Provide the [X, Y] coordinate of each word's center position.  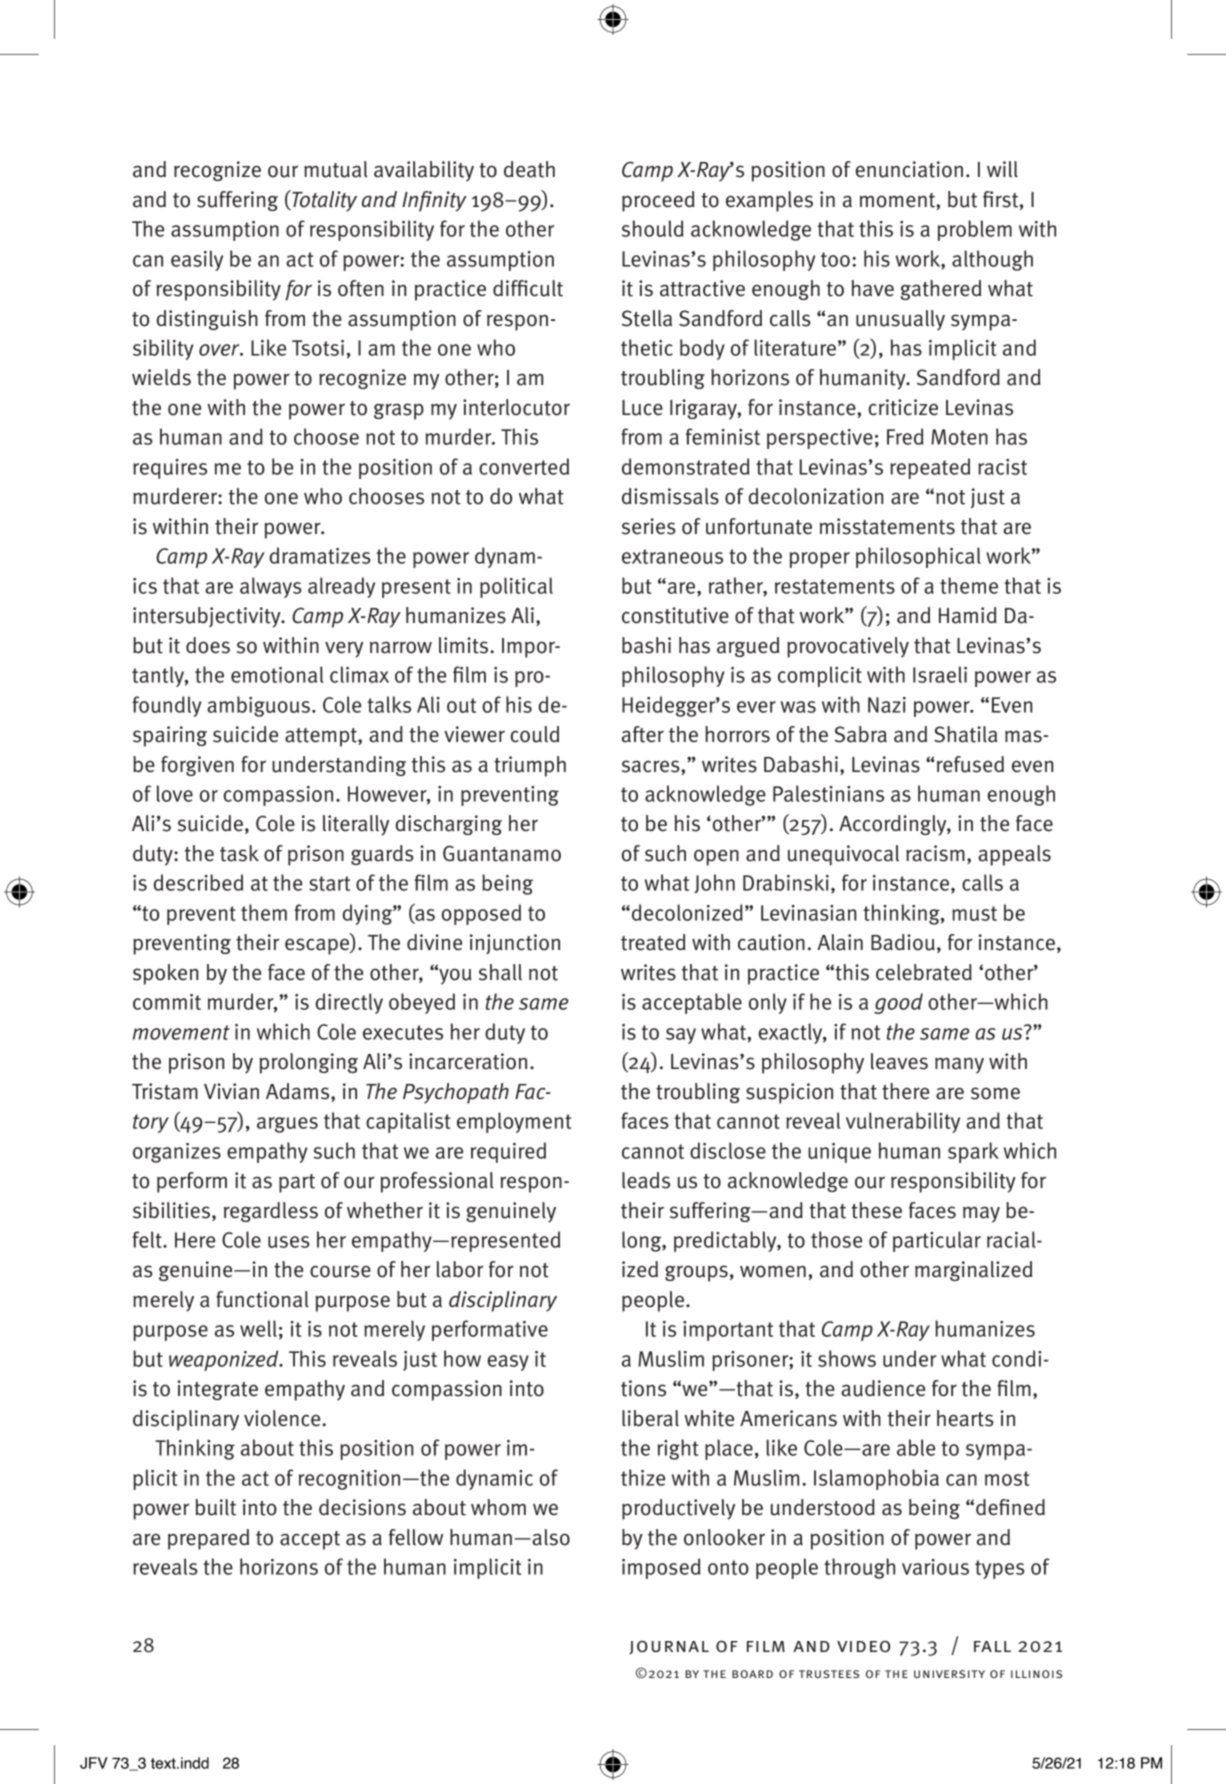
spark [973, 1152]
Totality [323, 201]
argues [287, 1125]
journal [669, 1647]
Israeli [940, 674]
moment [898, 200]
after [643, 734]
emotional [277, 674]
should [652, 228]
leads [646, 1180]
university [949, 1674]
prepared [208, 1539]
